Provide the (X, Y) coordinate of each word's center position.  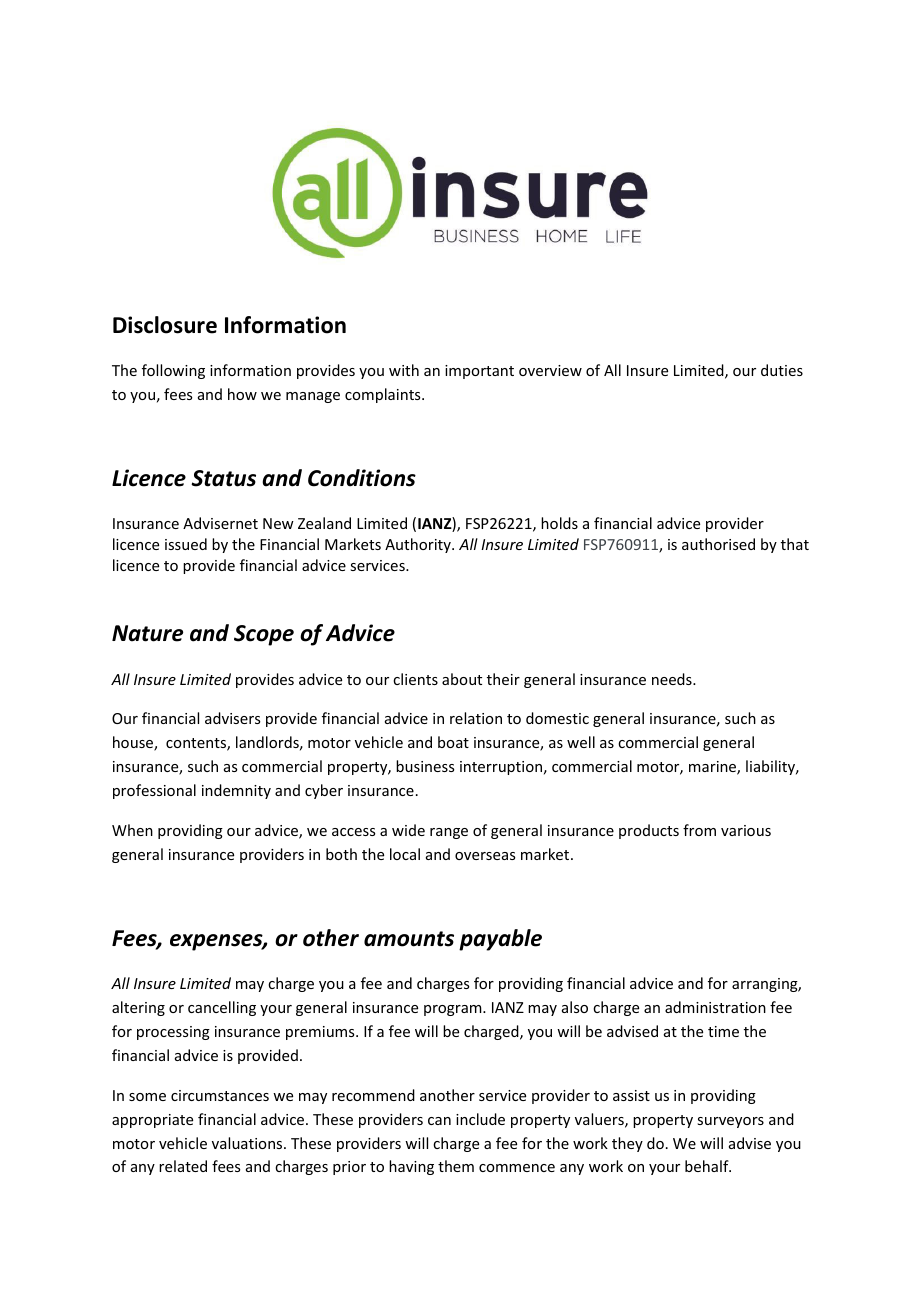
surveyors (730, 1122)
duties (782, 370)
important (479, 372)
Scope (264, 635)
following (173, 371)
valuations (248, 1143)
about (462, 679)
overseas (485, 856)
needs (673, 679)
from (699, 830)
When (132, 830)
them (456, 1166)
